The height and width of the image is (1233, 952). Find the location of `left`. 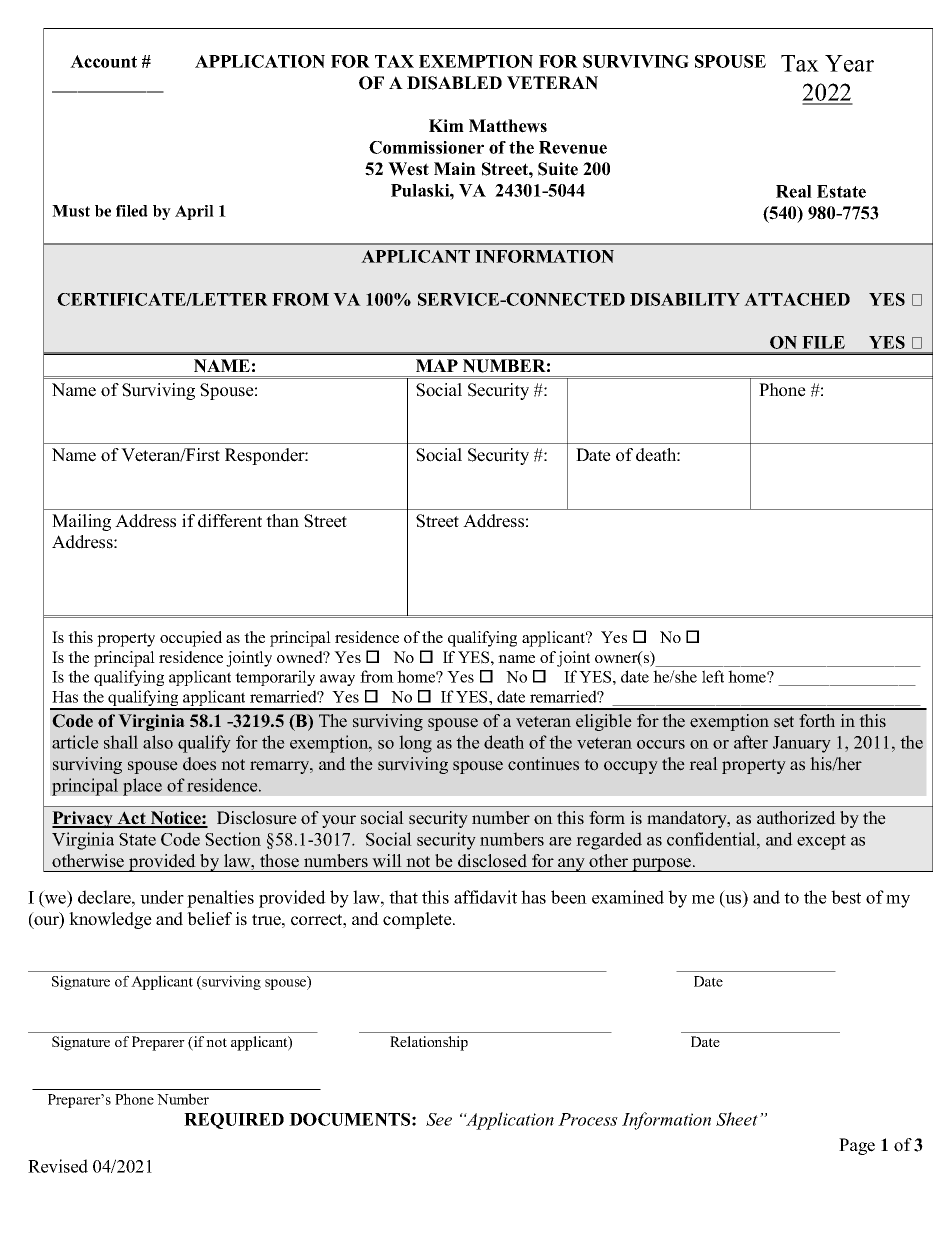

left is located at coordinates (713, 676).
